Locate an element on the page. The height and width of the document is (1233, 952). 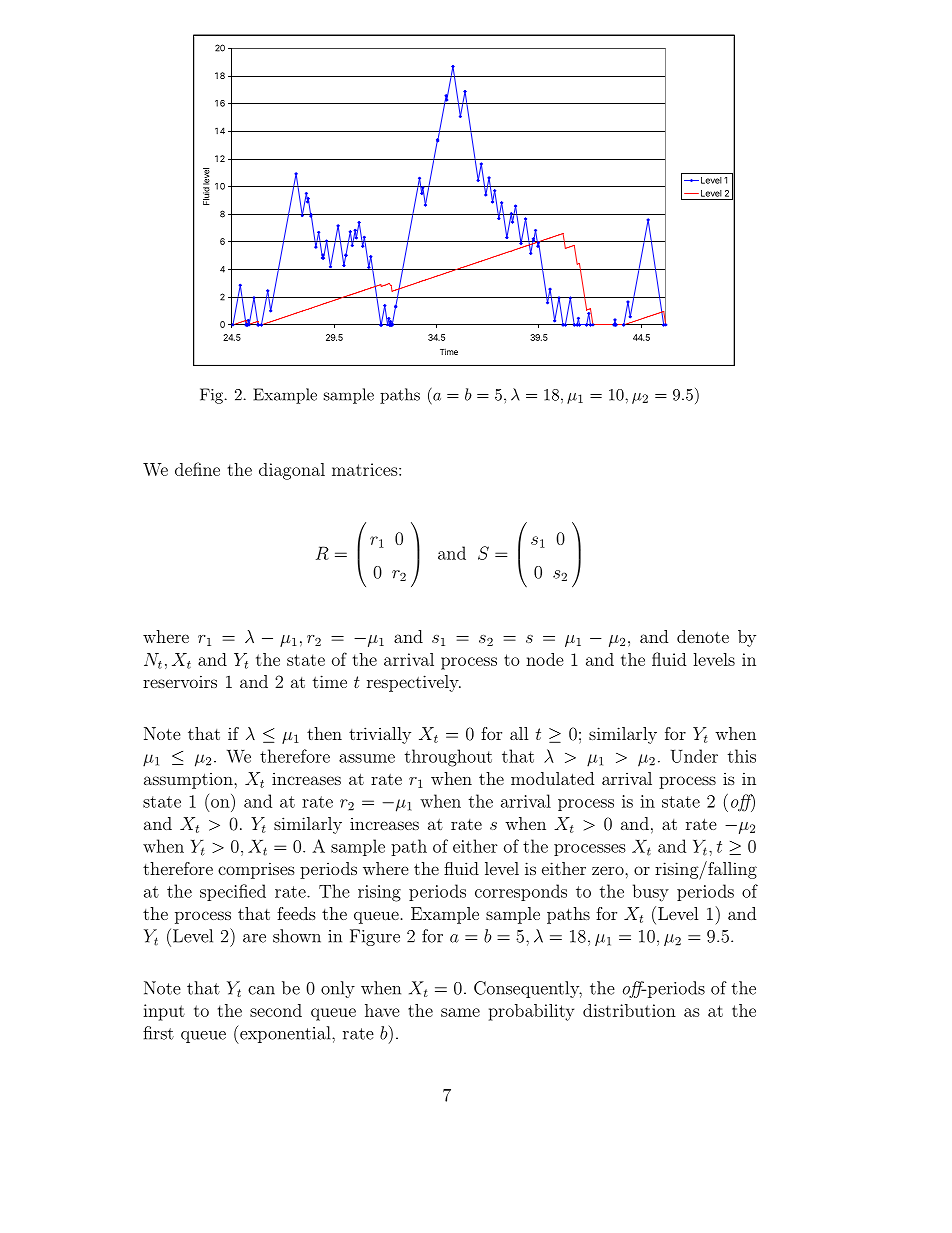
this is located at coordinates (742, 756).
